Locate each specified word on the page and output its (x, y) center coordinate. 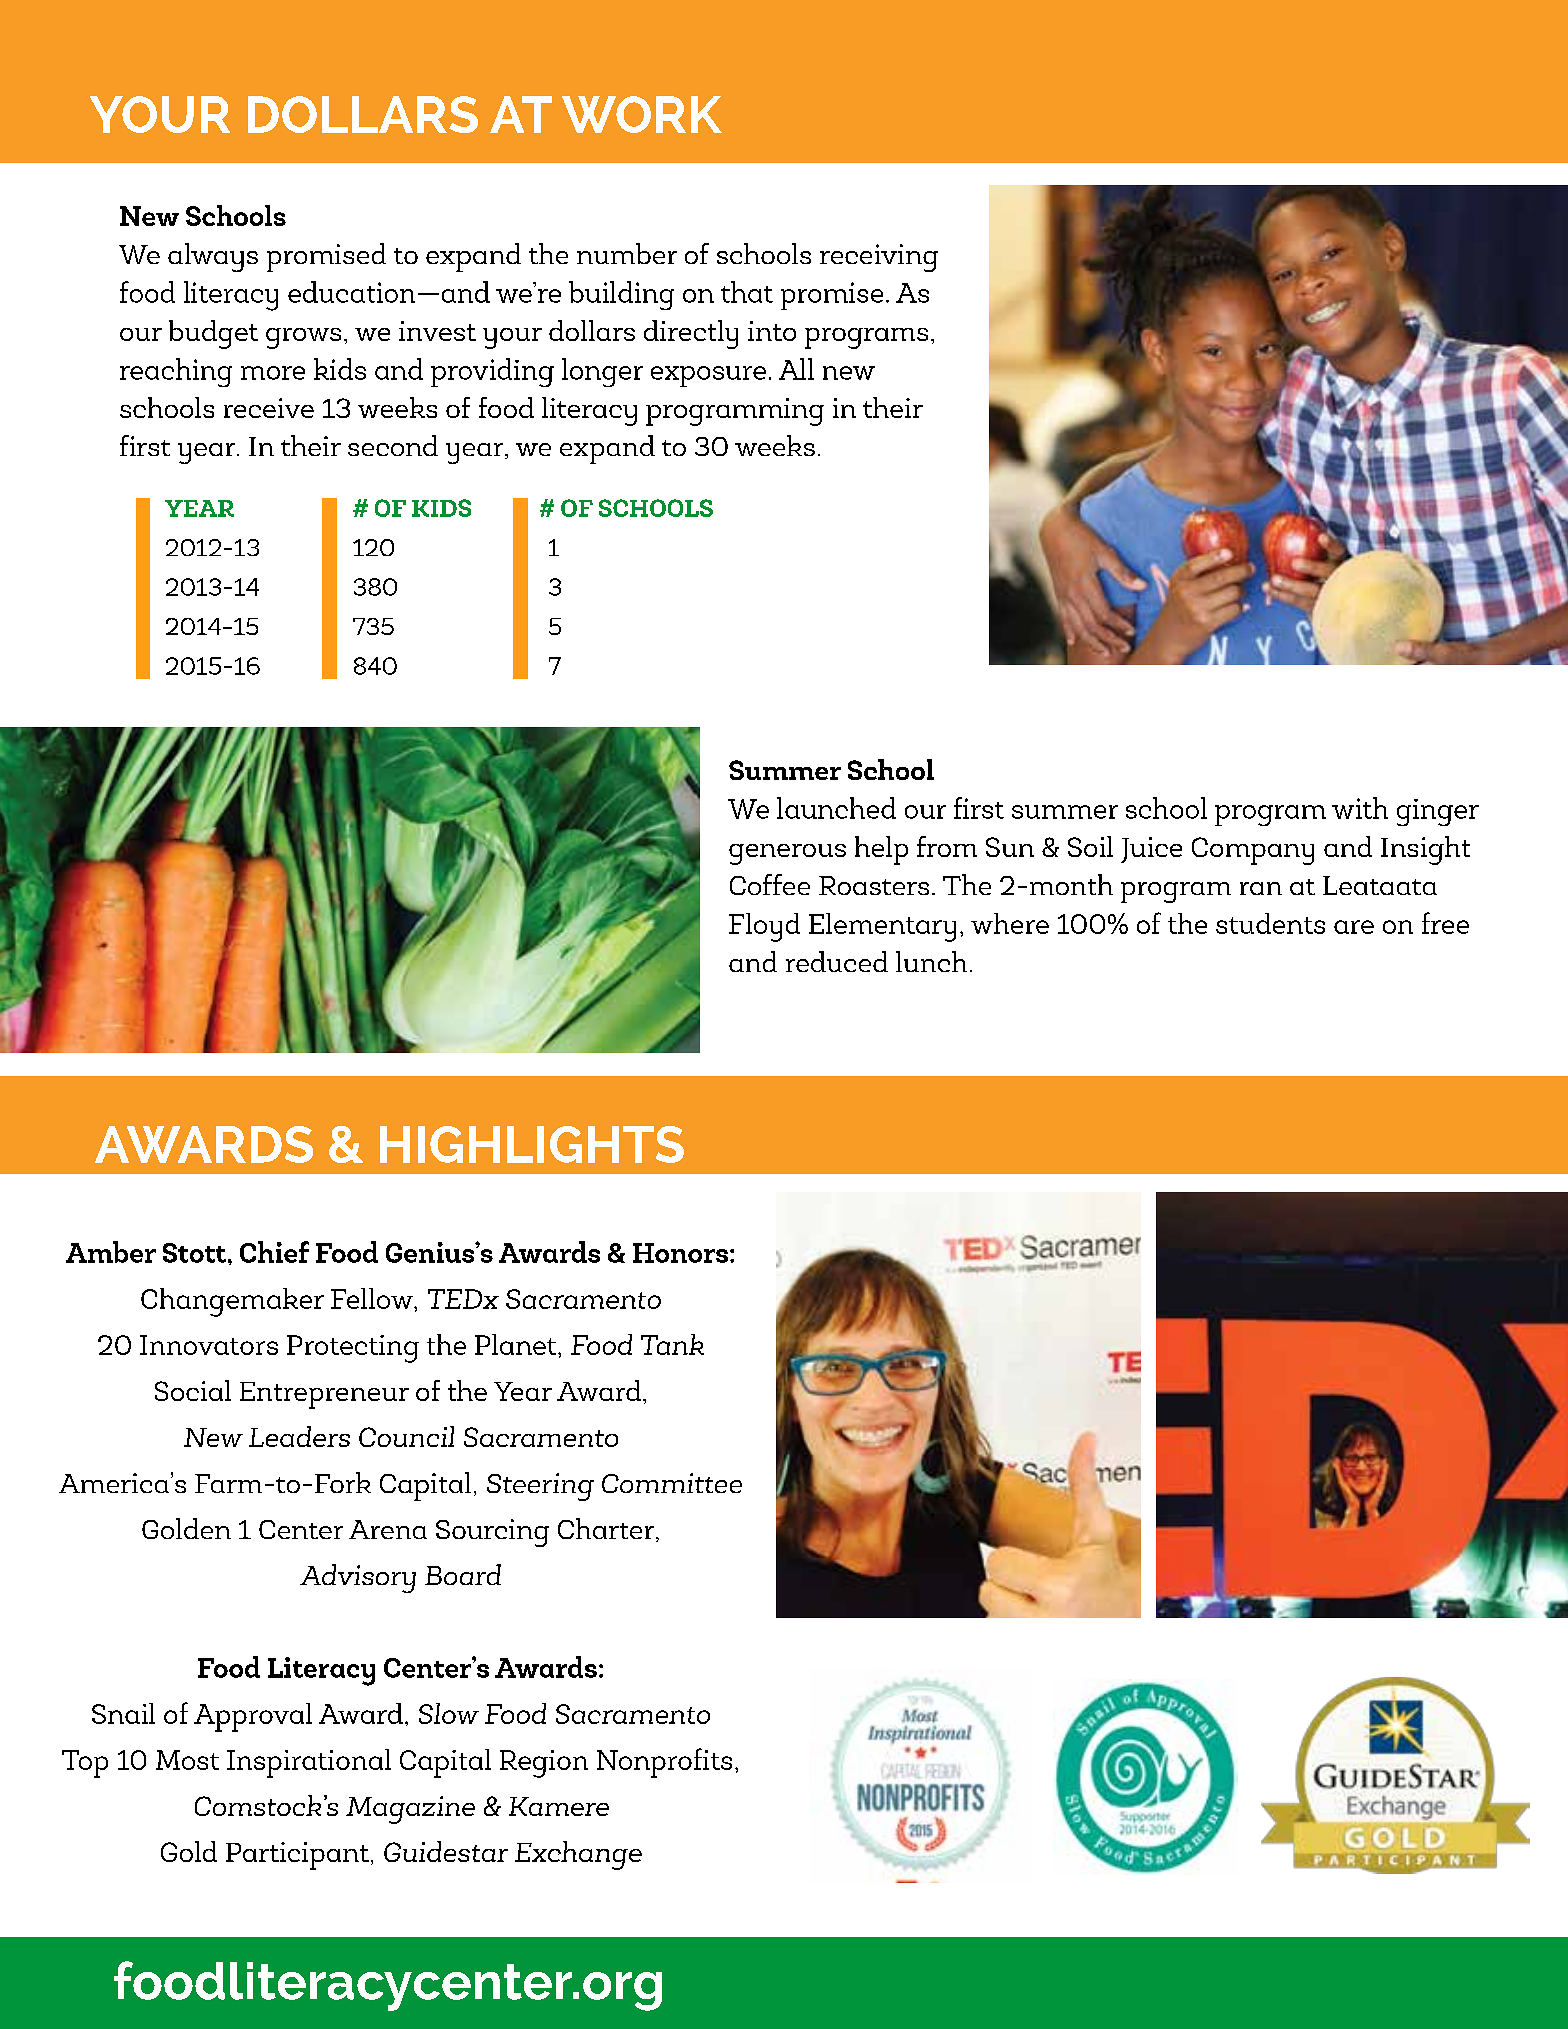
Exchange (578, 1855)
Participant (297, 1856)
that (747, 292)
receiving (879, 258)
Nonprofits (664, 1763)
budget (213, 334)
